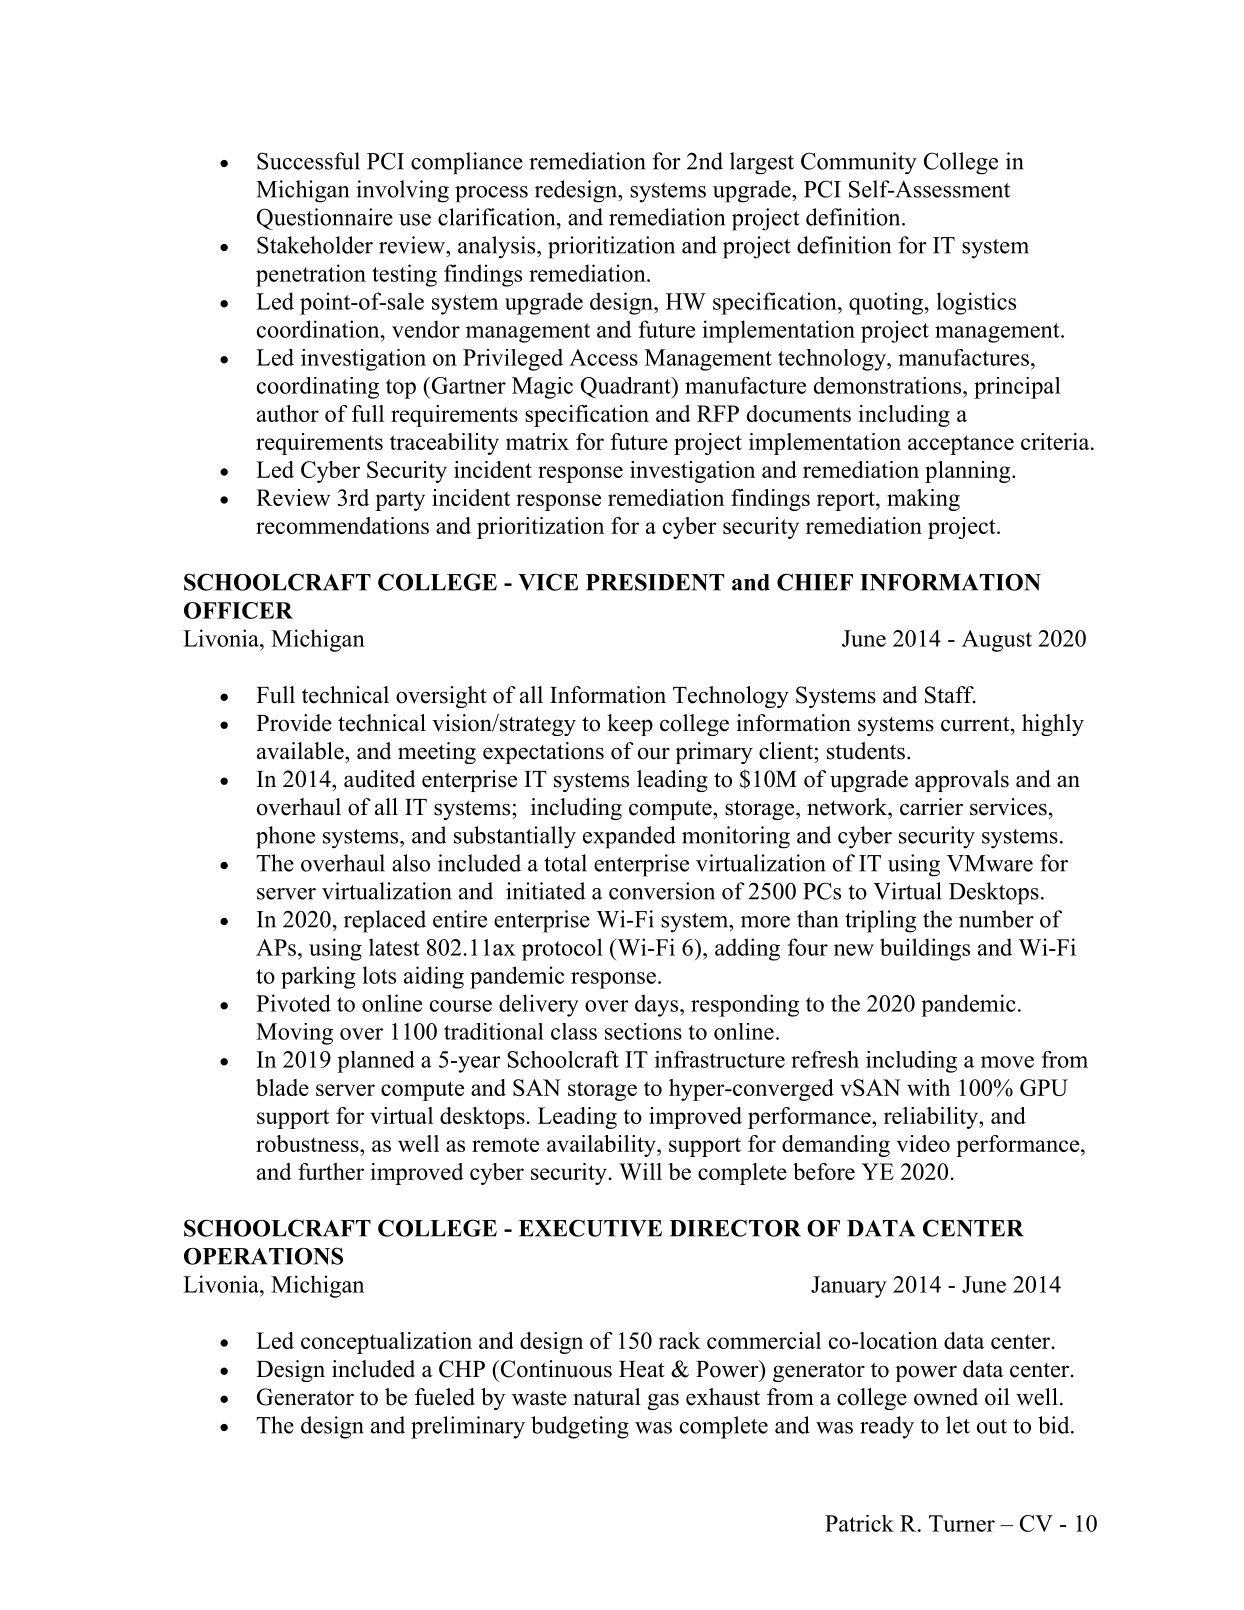  I want to click on Questionnaire, so click(325, 219).
